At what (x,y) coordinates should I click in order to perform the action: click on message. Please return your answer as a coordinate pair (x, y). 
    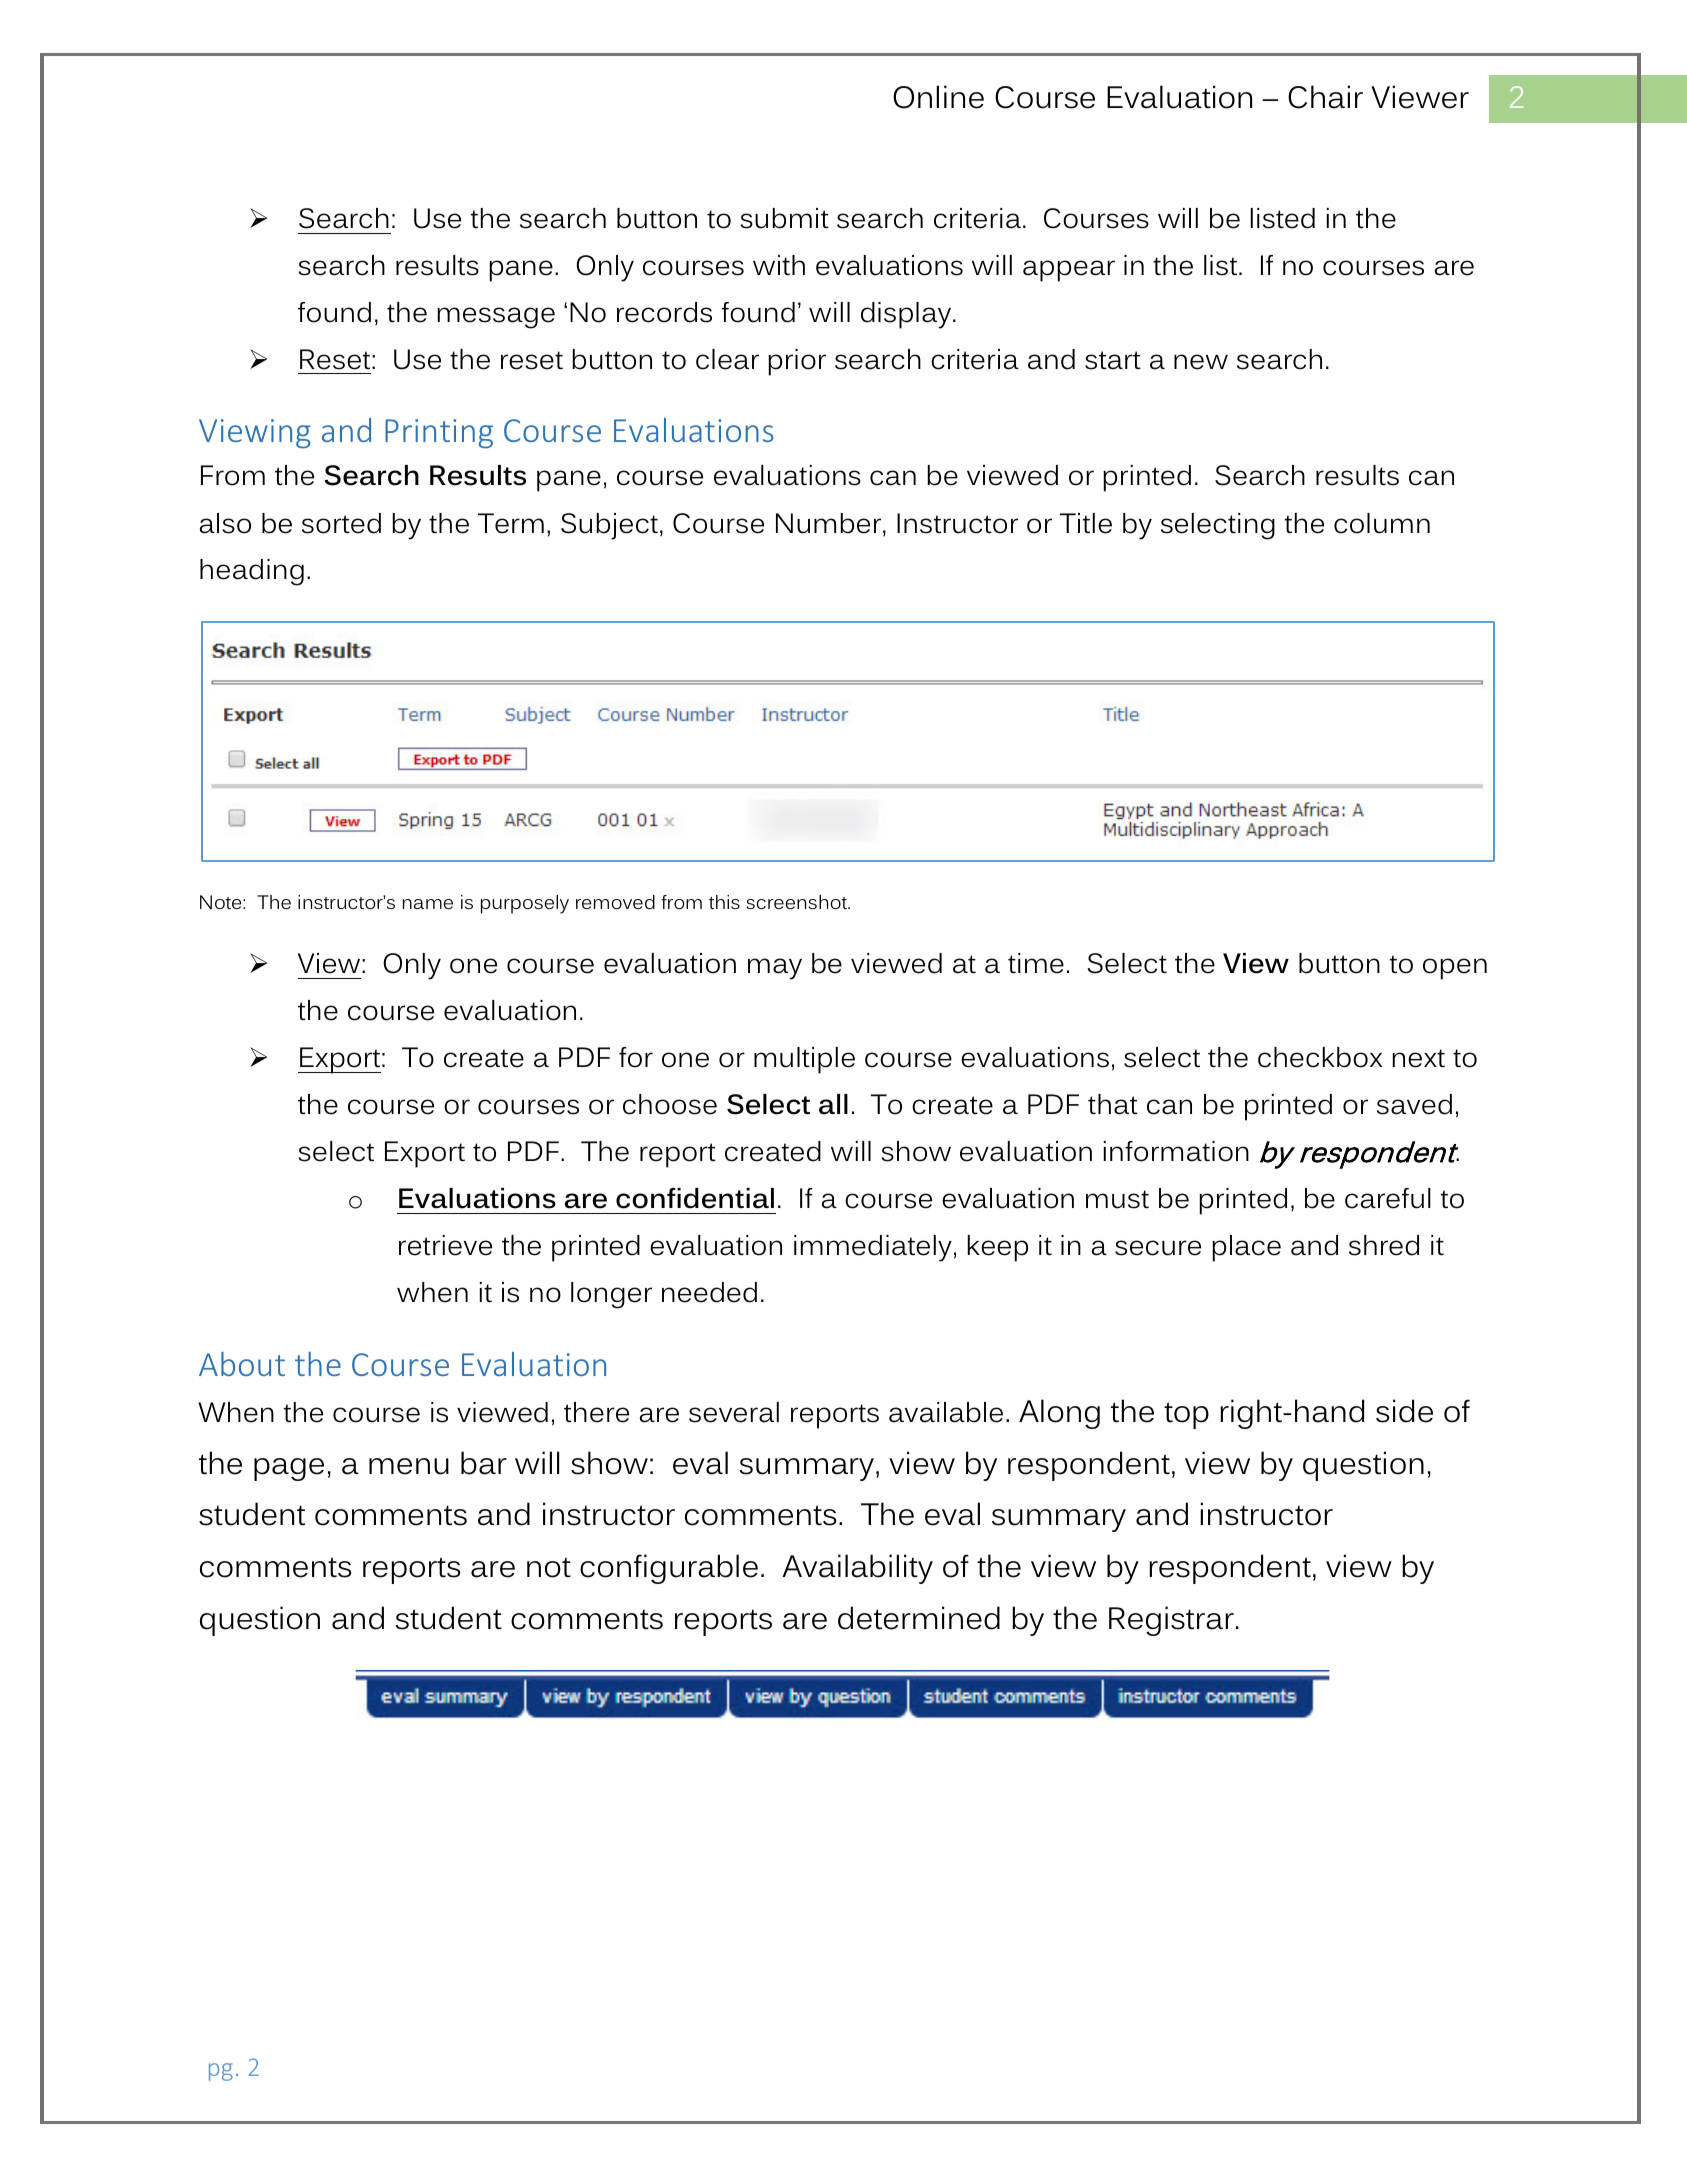
    Looking at the image, I should click on (496, 318).
